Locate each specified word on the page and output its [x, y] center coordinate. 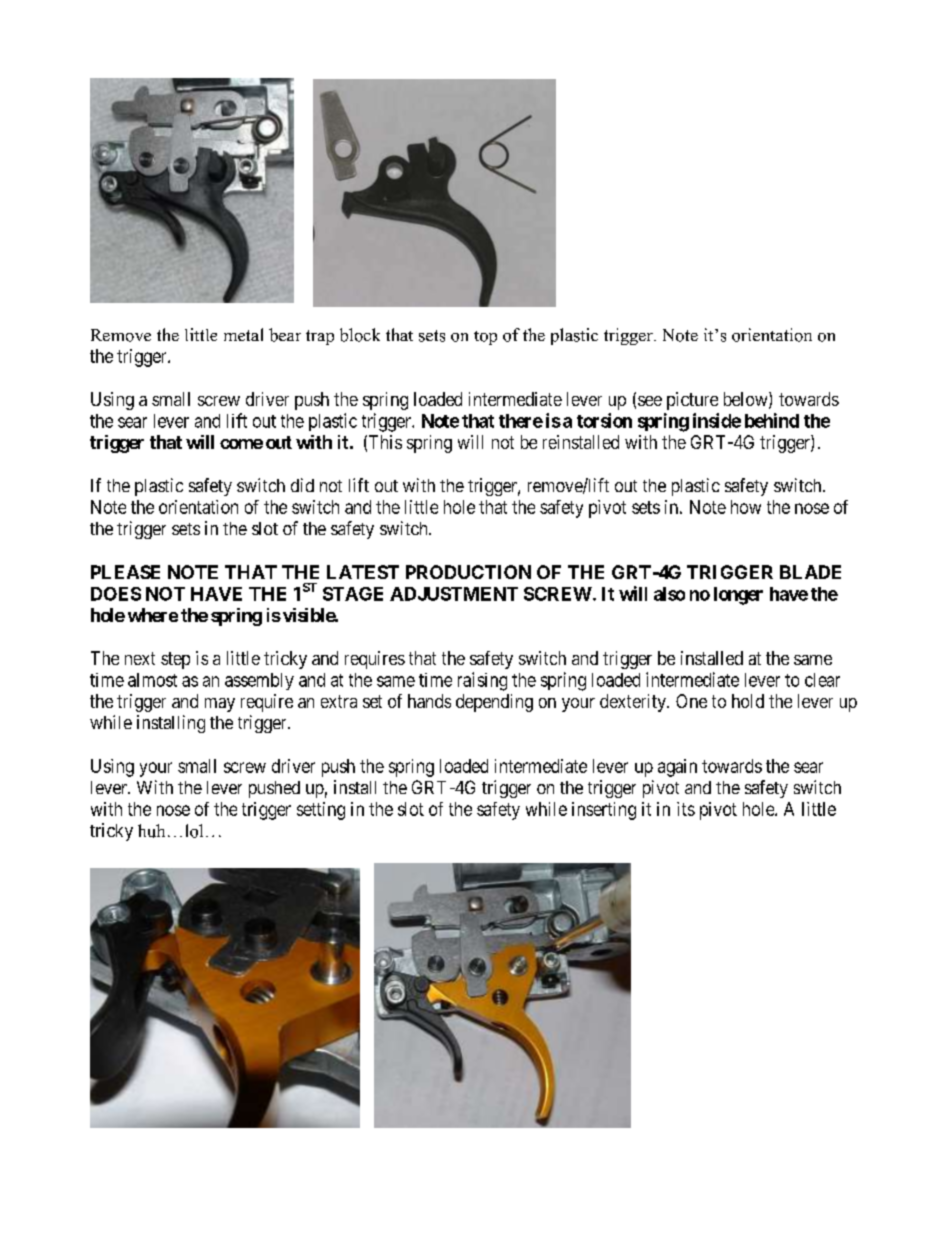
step [175, 660]
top [485, 338]
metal [243, 334]
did [302, 485]
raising [482, 681]
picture [692, 401]
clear [822, 680]
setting [321, 811]
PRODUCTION [468, 572]
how [746, 507]
